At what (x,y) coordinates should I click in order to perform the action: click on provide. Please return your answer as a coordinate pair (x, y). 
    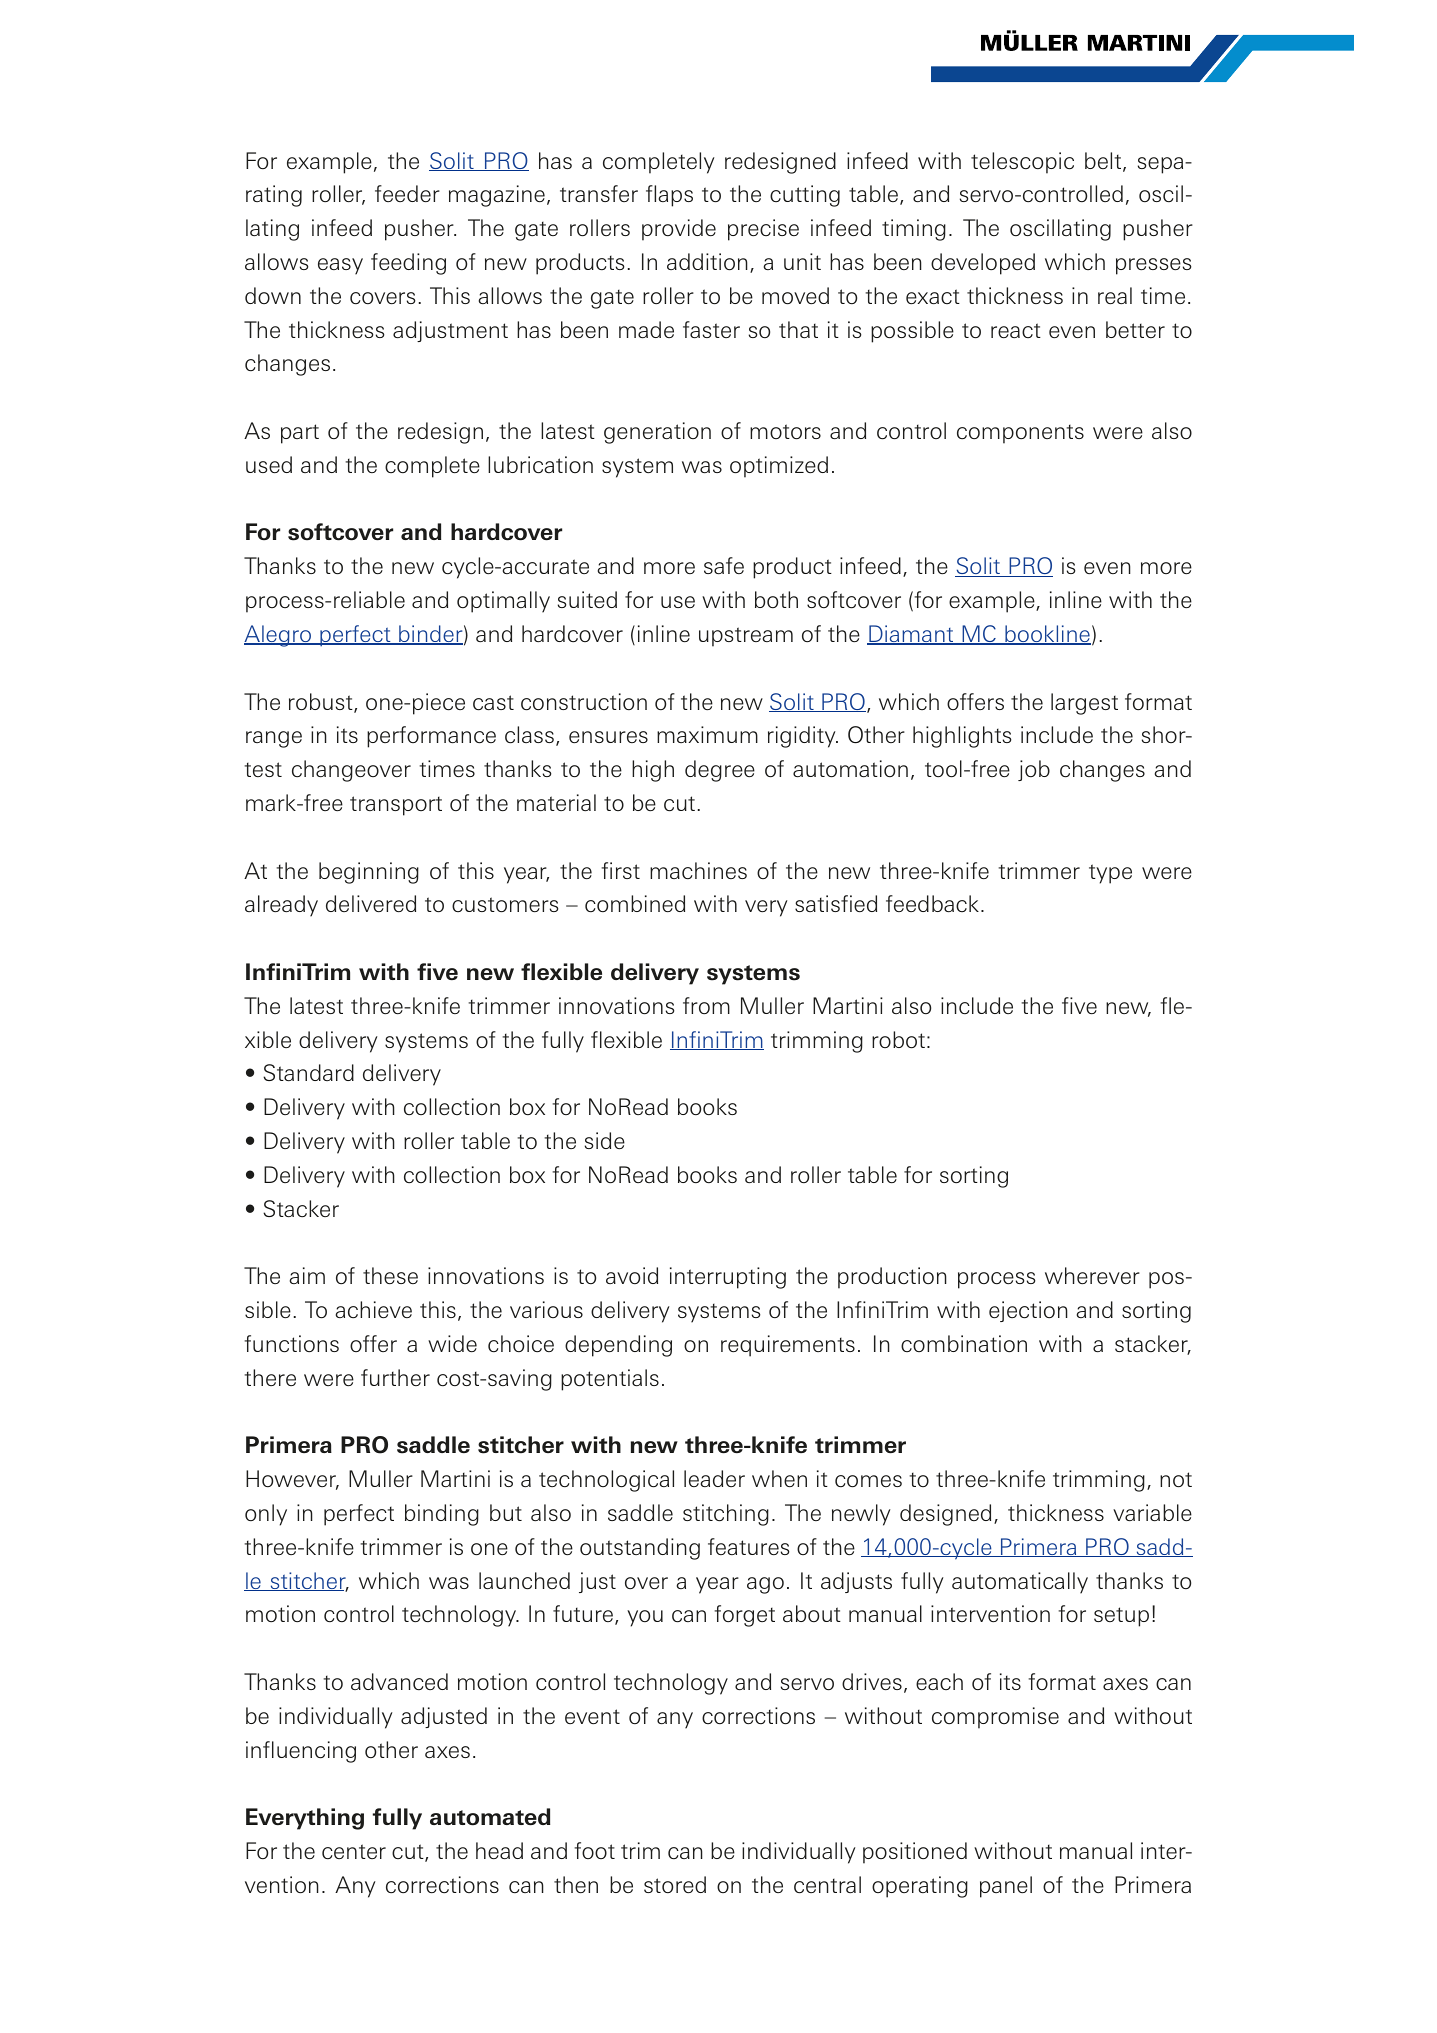
    Looking at the image, I should click on (679, 230).
